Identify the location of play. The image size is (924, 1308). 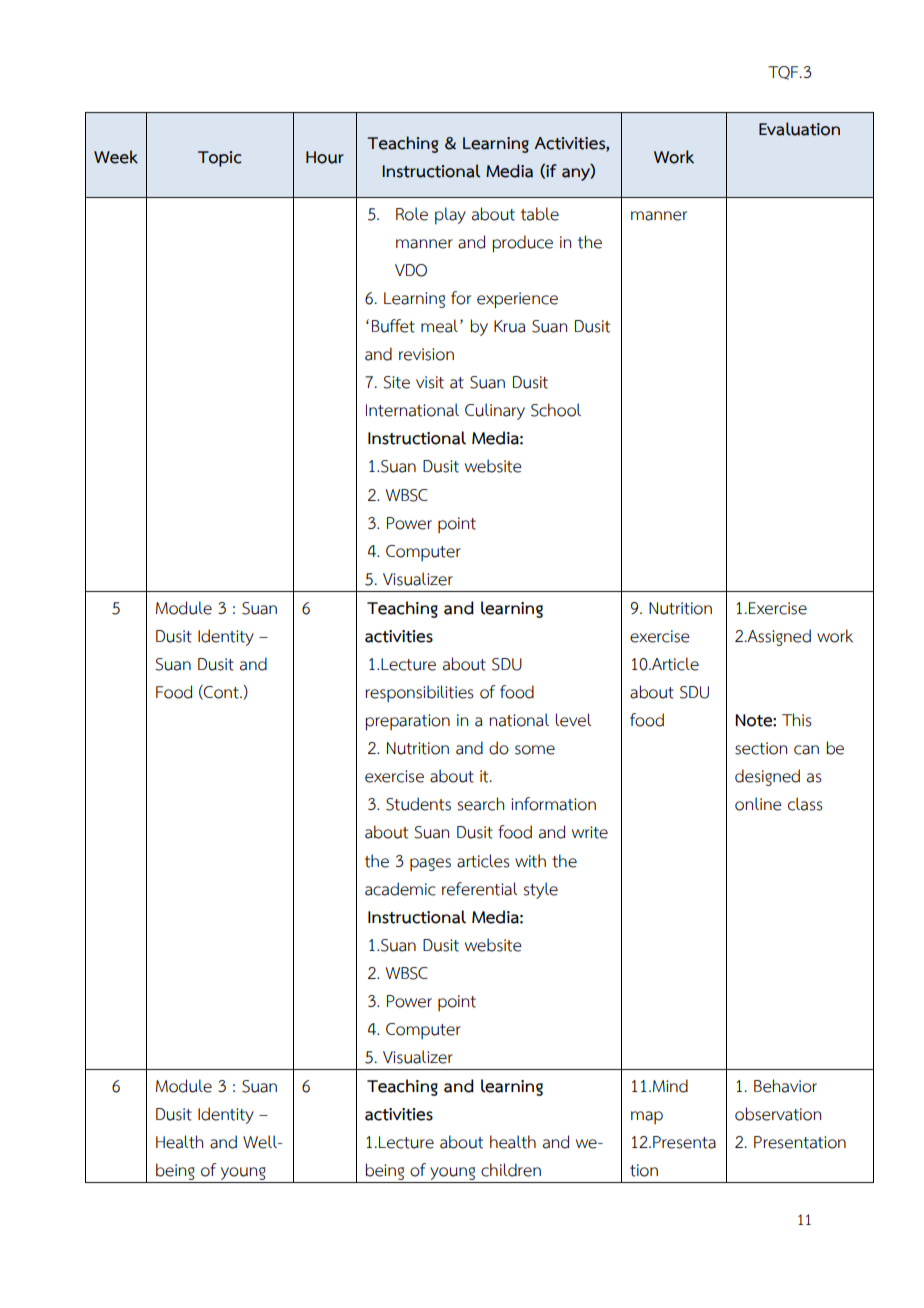
(450, 216).
